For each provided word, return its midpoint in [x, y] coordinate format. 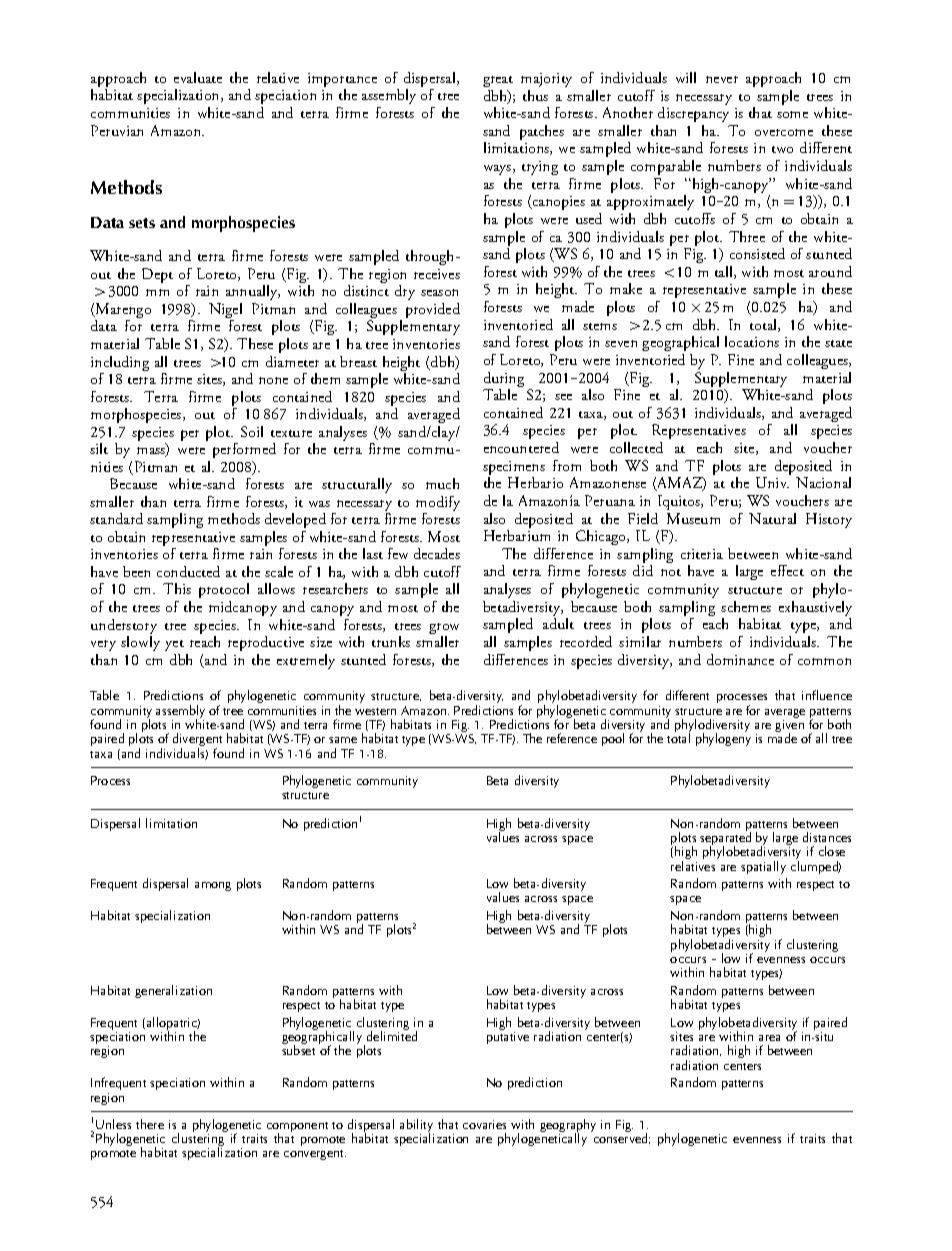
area [769, 1038]
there [150, 1124]
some [792, 114]
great [498, 81]
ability [417, 1127]
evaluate [198, 77]
